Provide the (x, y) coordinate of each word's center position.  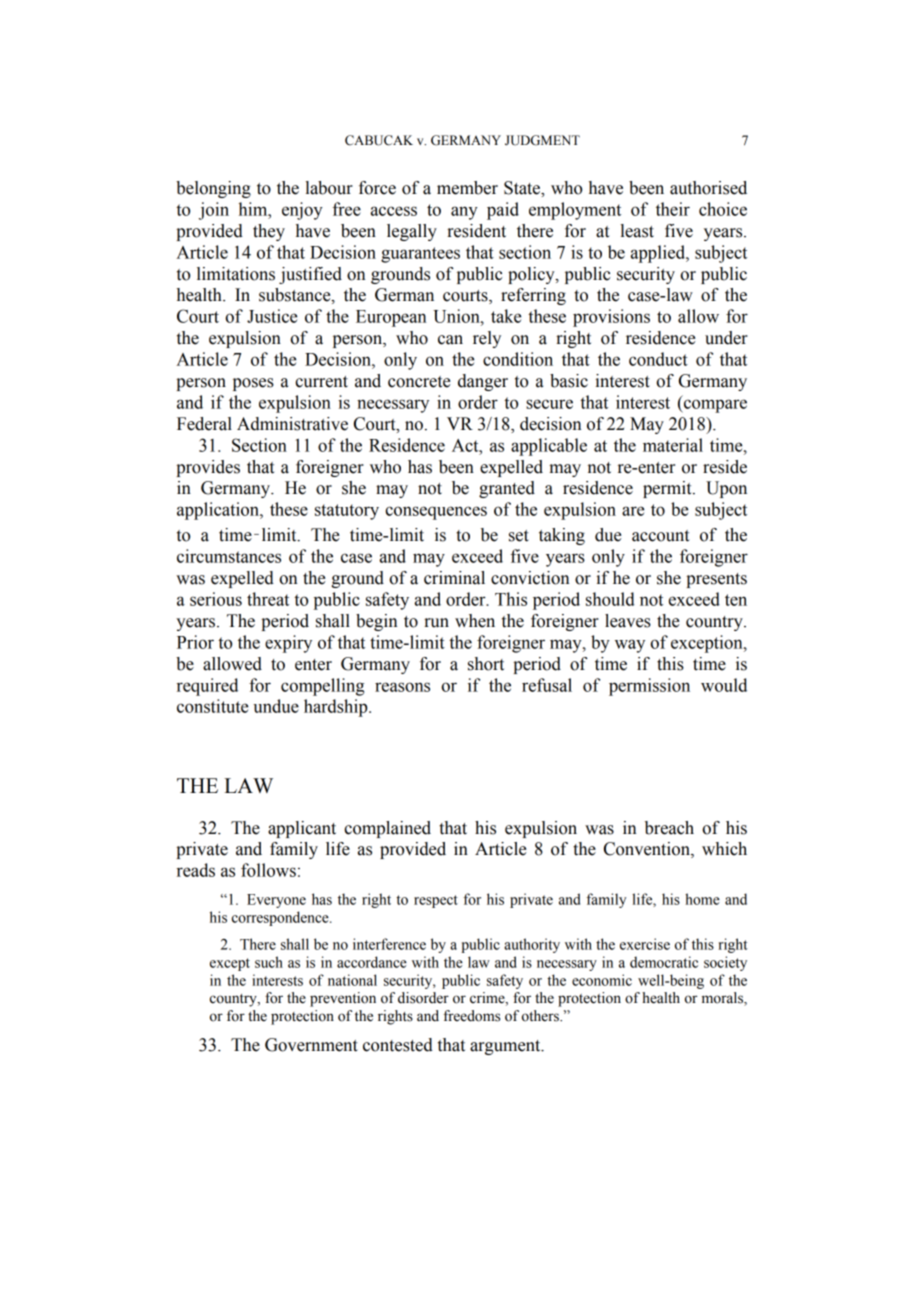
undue (276, 706)
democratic (664, 962)
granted (507, 489)
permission (649, 687)
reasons (402, 687)
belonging (213, 189)
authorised (708, 188)
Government (311, 1045)
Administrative (292, 424)
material (673, 445)
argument (506, 1047)
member (467, 188)
